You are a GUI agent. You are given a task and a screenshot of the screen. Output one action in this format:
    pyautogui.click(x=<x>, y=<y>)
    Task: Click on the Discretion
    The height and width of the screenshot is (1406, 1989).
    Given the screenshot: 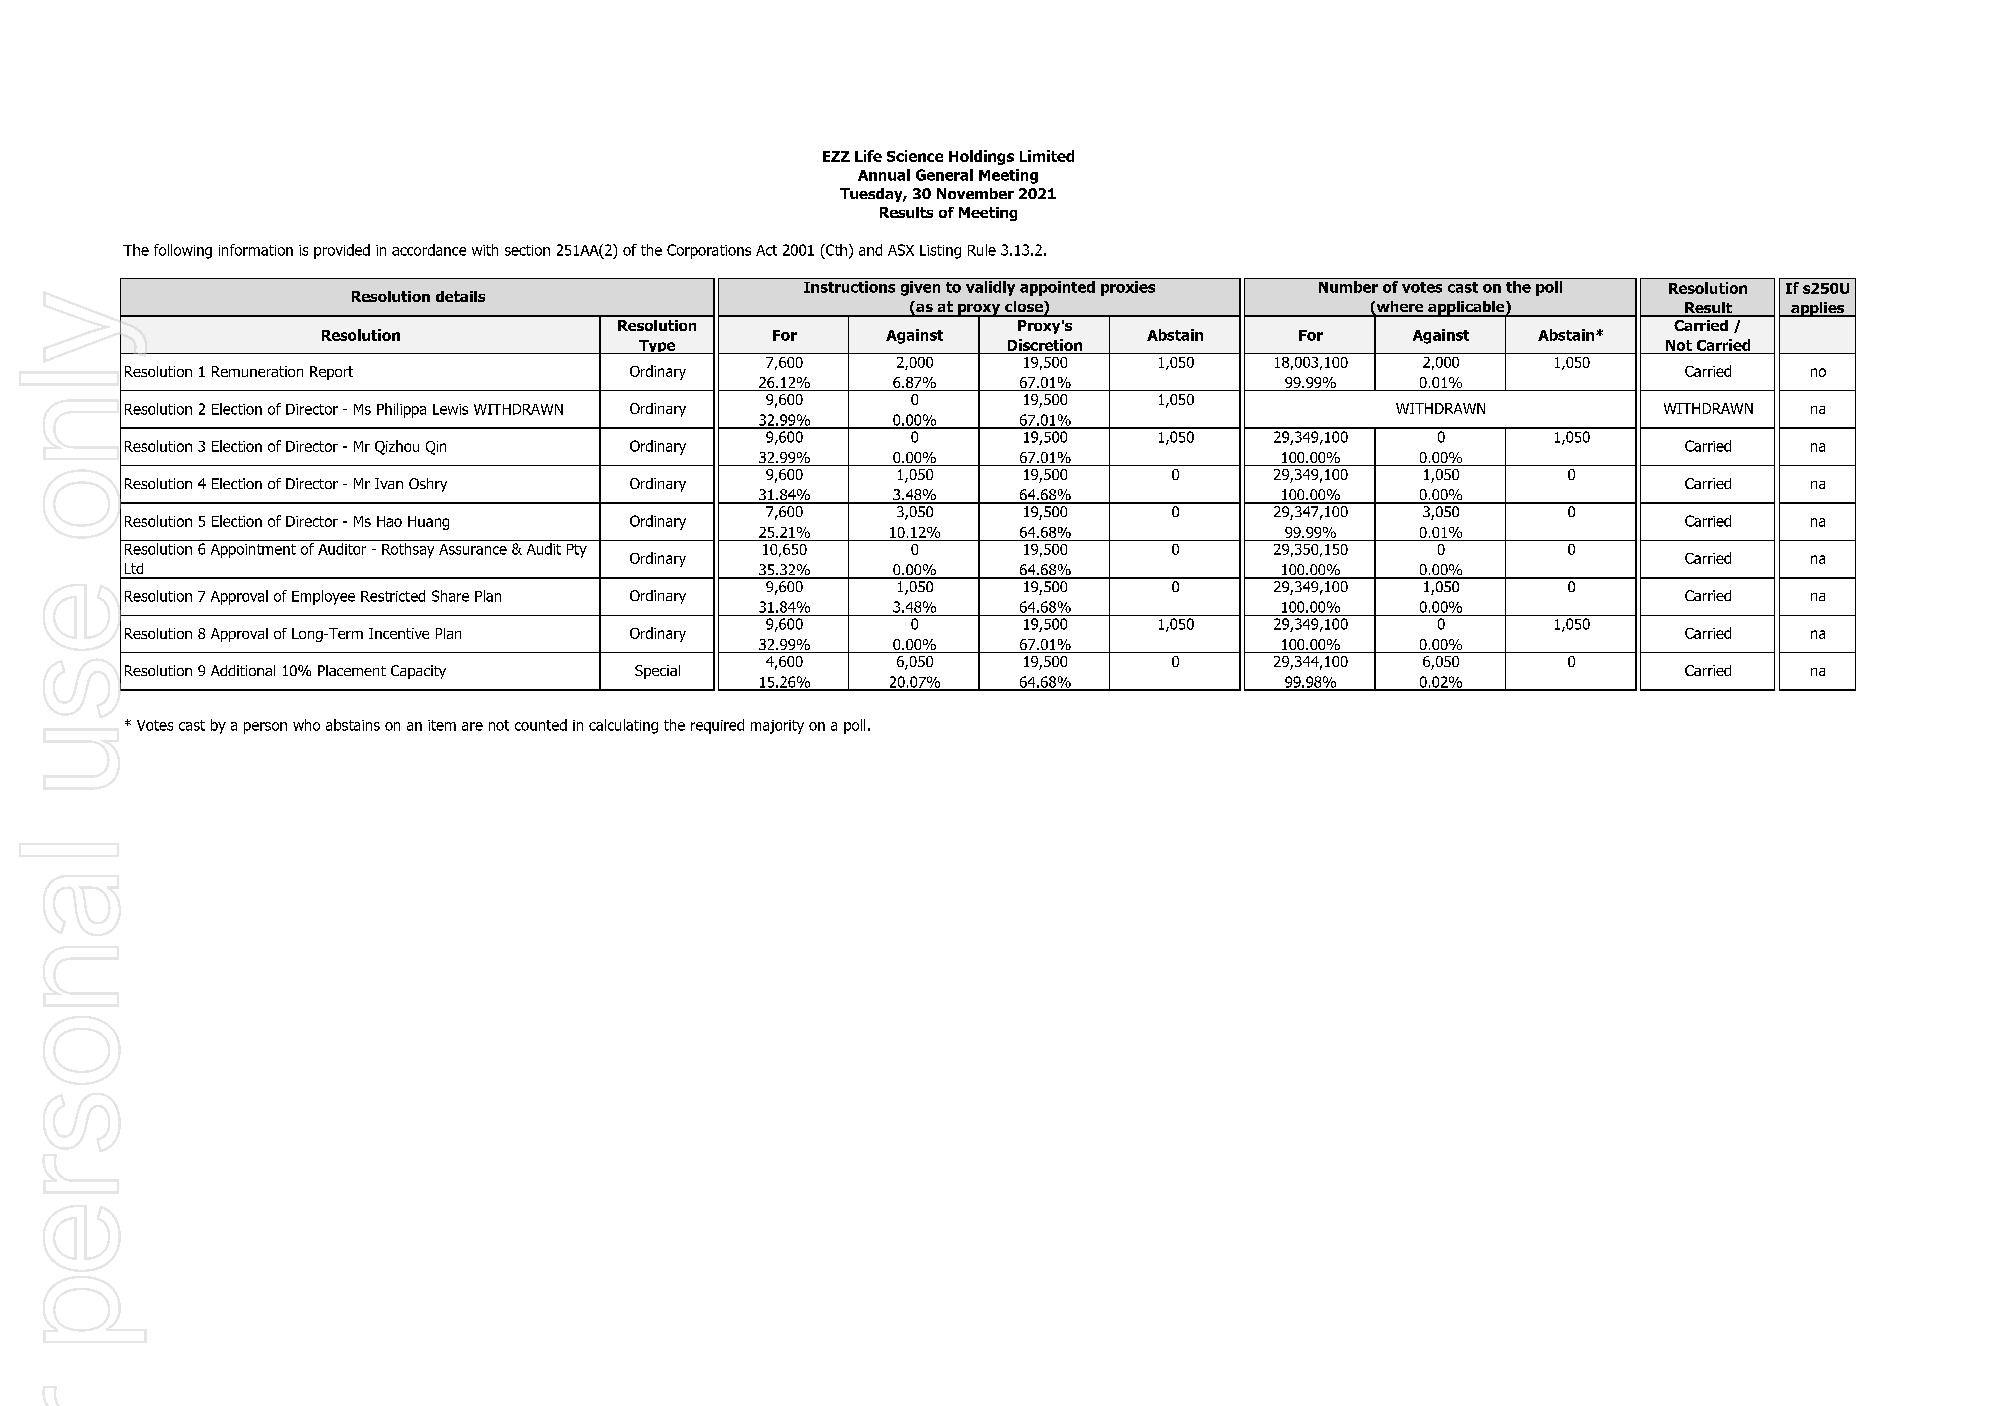 What is the action you would take?
    pyautogui.click(x=1045, y=345)
